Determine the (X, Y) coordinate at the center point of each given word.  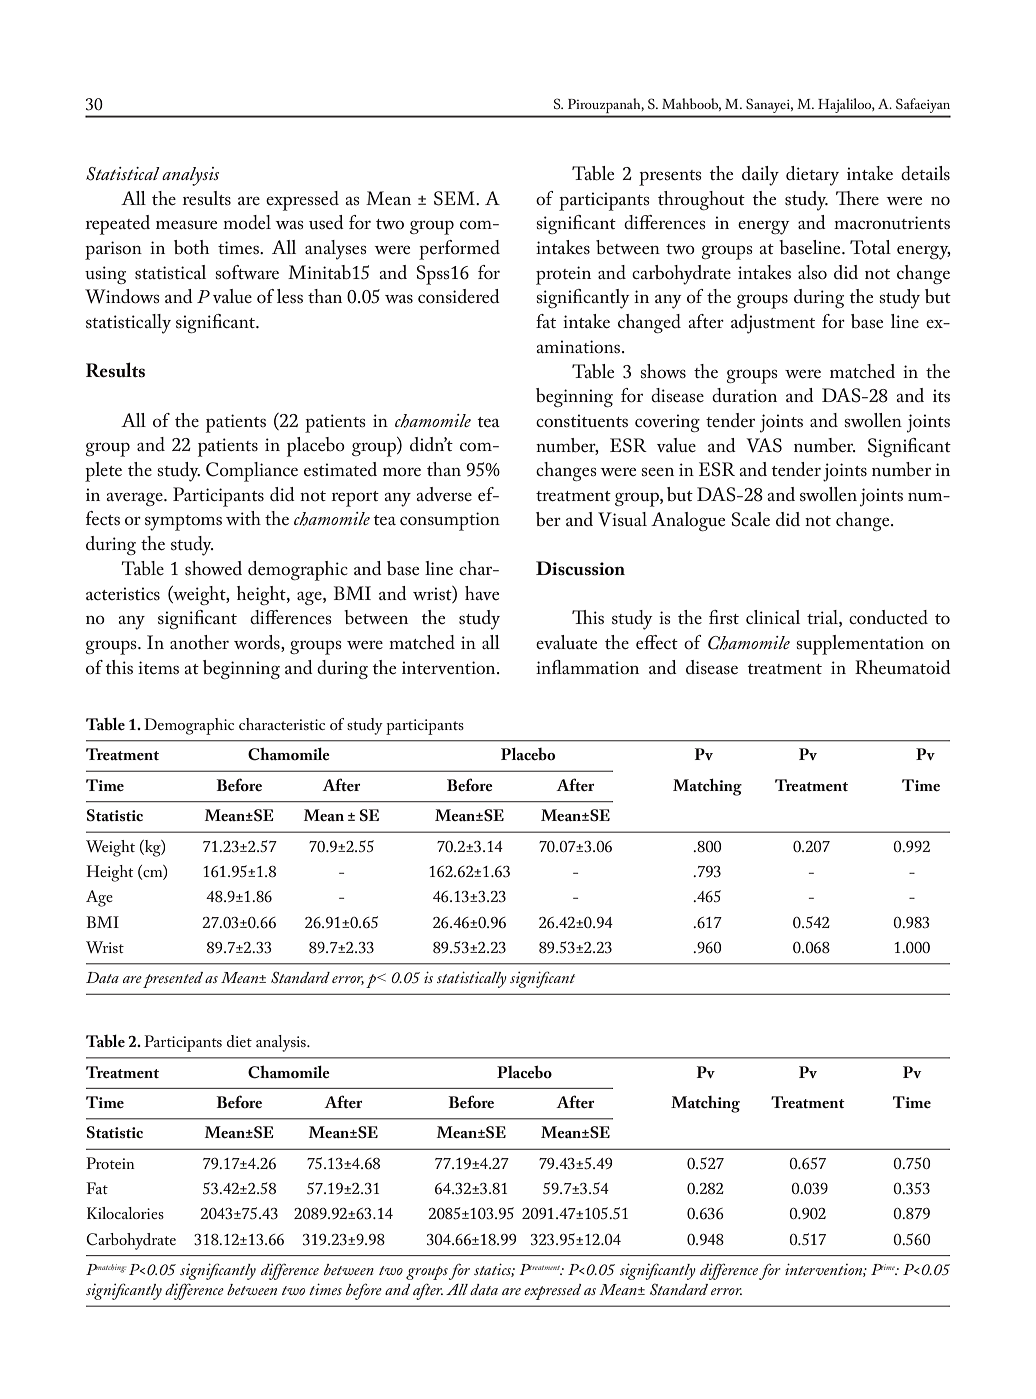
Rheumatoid (903, 667)
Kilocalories (125, 1213)
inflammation (587, 667)
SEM (455, 198)
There (857, 198)
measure (186, 224)
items (158, 667)
